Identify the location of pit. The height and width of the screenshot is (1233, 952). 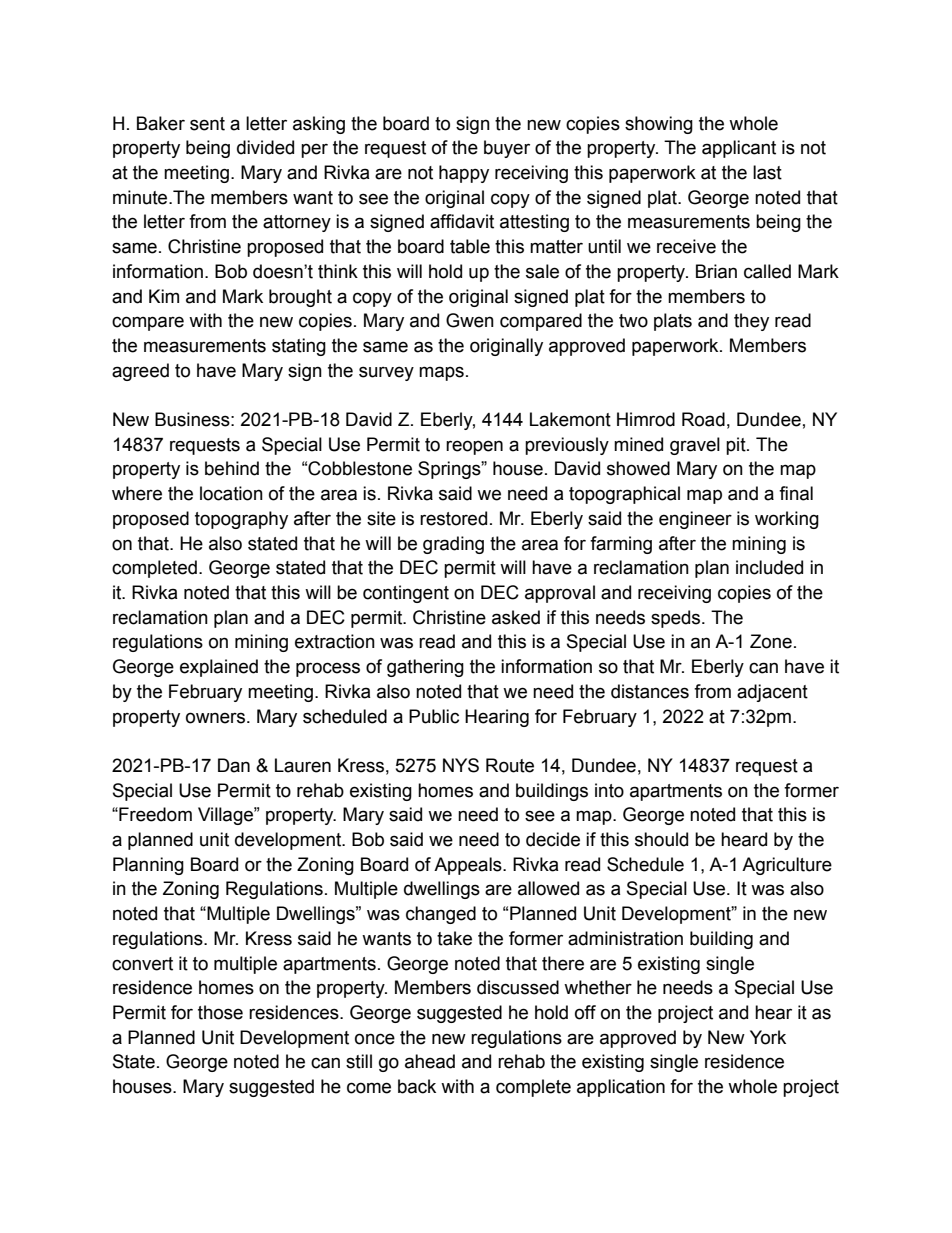
(737, 446).
